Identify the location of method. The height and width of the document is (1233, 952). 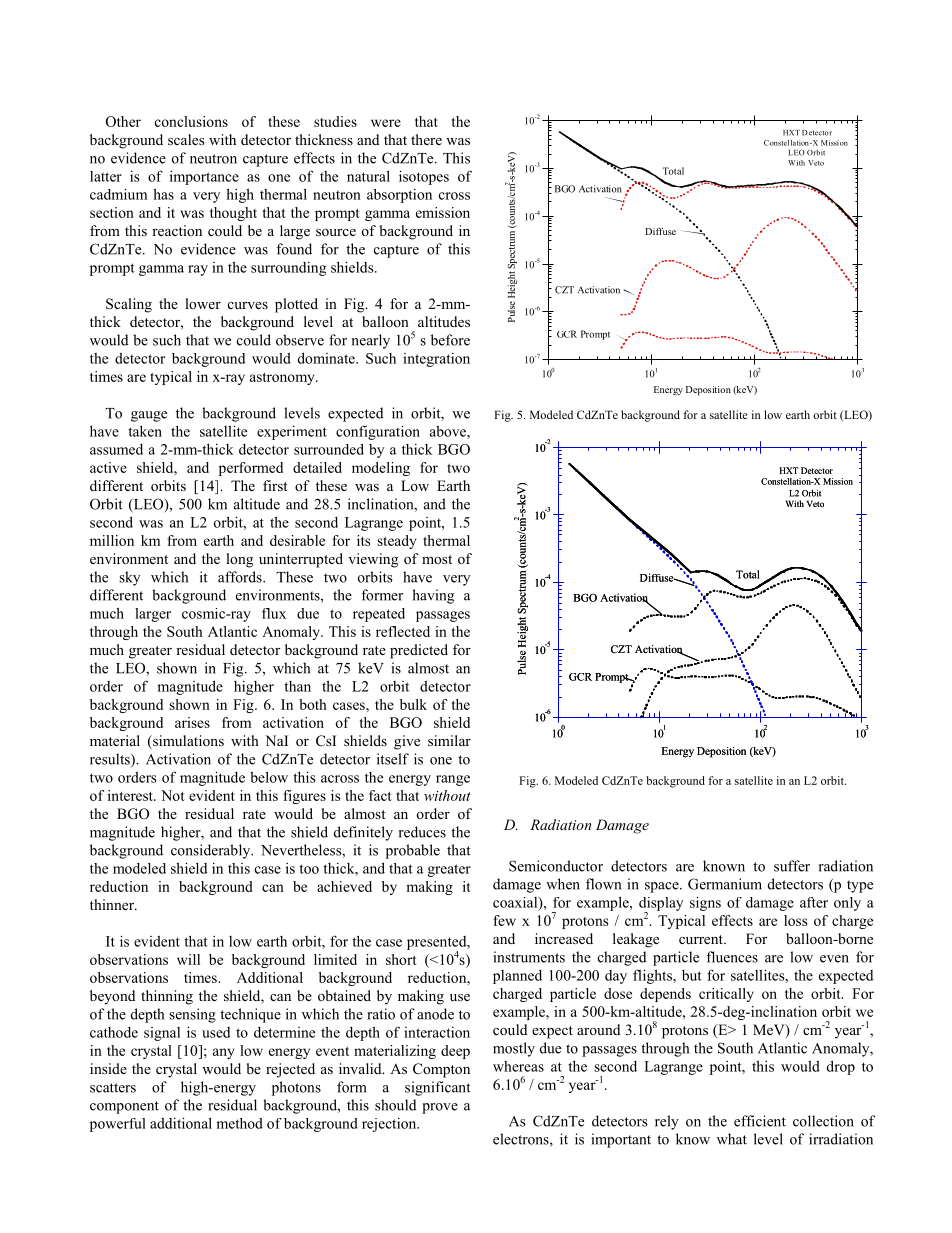
(239, 1123).
